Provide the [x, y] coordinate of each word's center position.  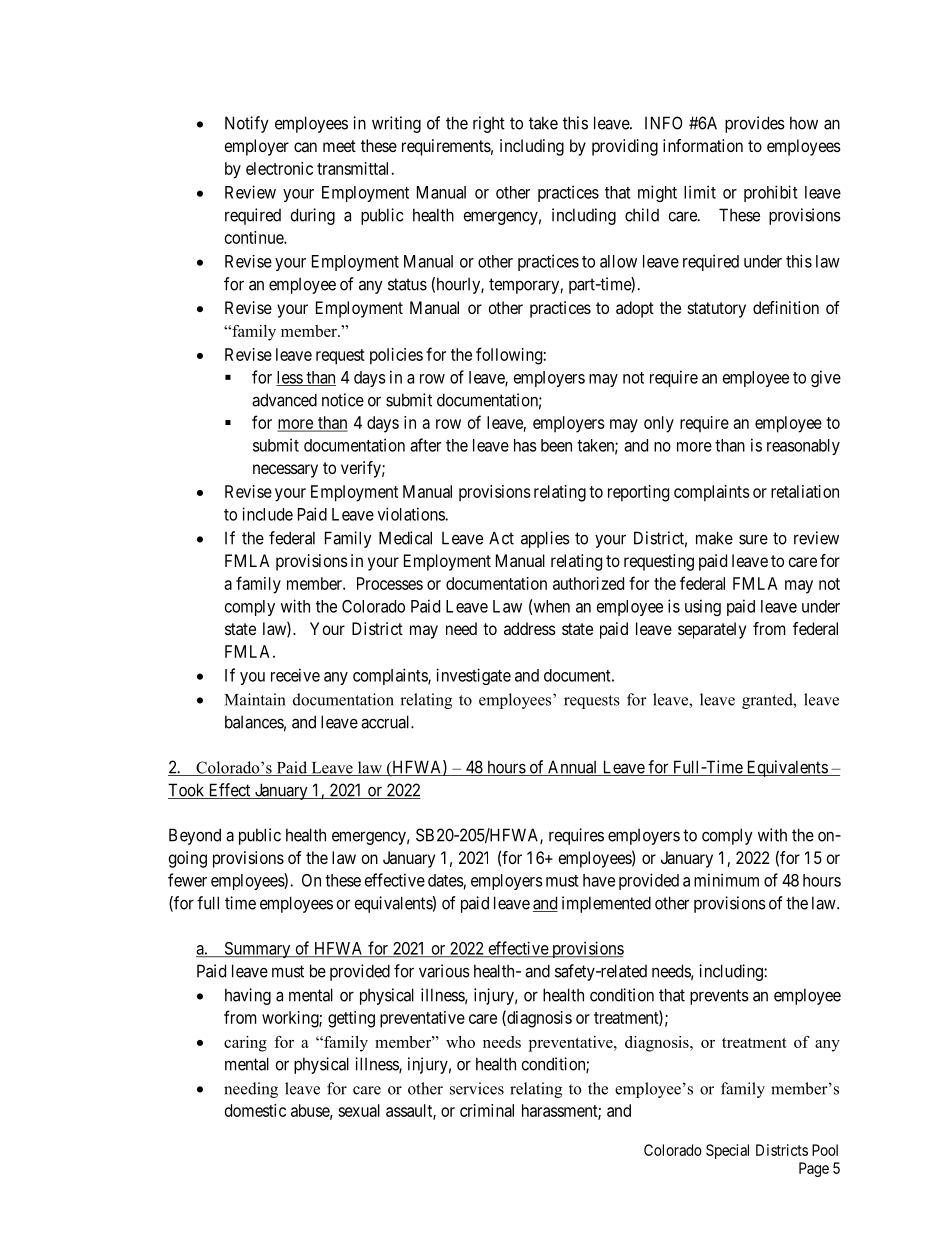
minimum [726, 880]
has [525, 445]
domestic [255, 1110]
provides [755, 124]
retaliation [805, 491]
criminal [487, 1110]
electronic [279, 168]
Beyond [195, 836]
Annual [573, 768]
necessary [285, 471]
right [489, 124]
